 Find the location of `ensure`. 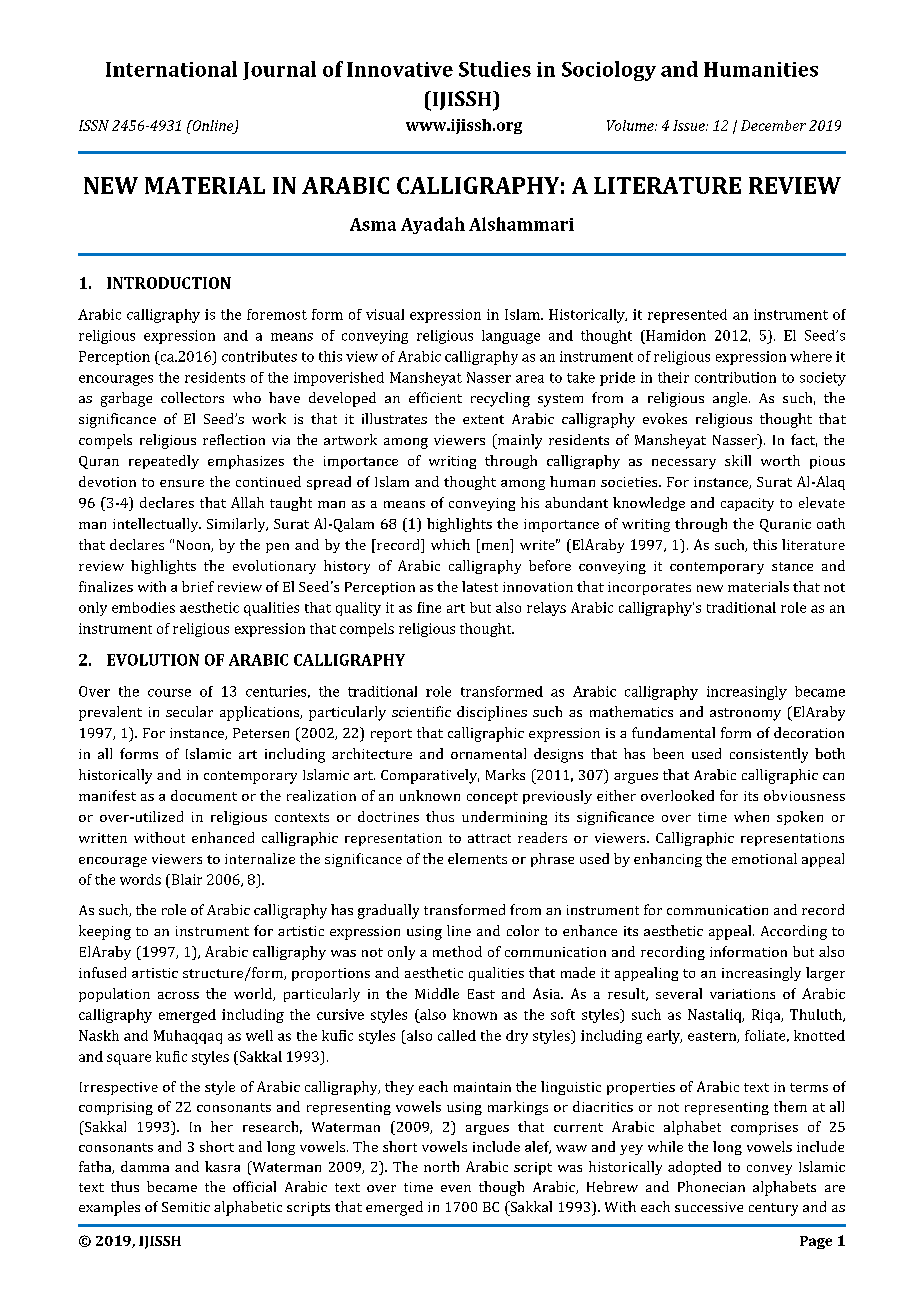

ensure is located at coordinates (182, 483).
